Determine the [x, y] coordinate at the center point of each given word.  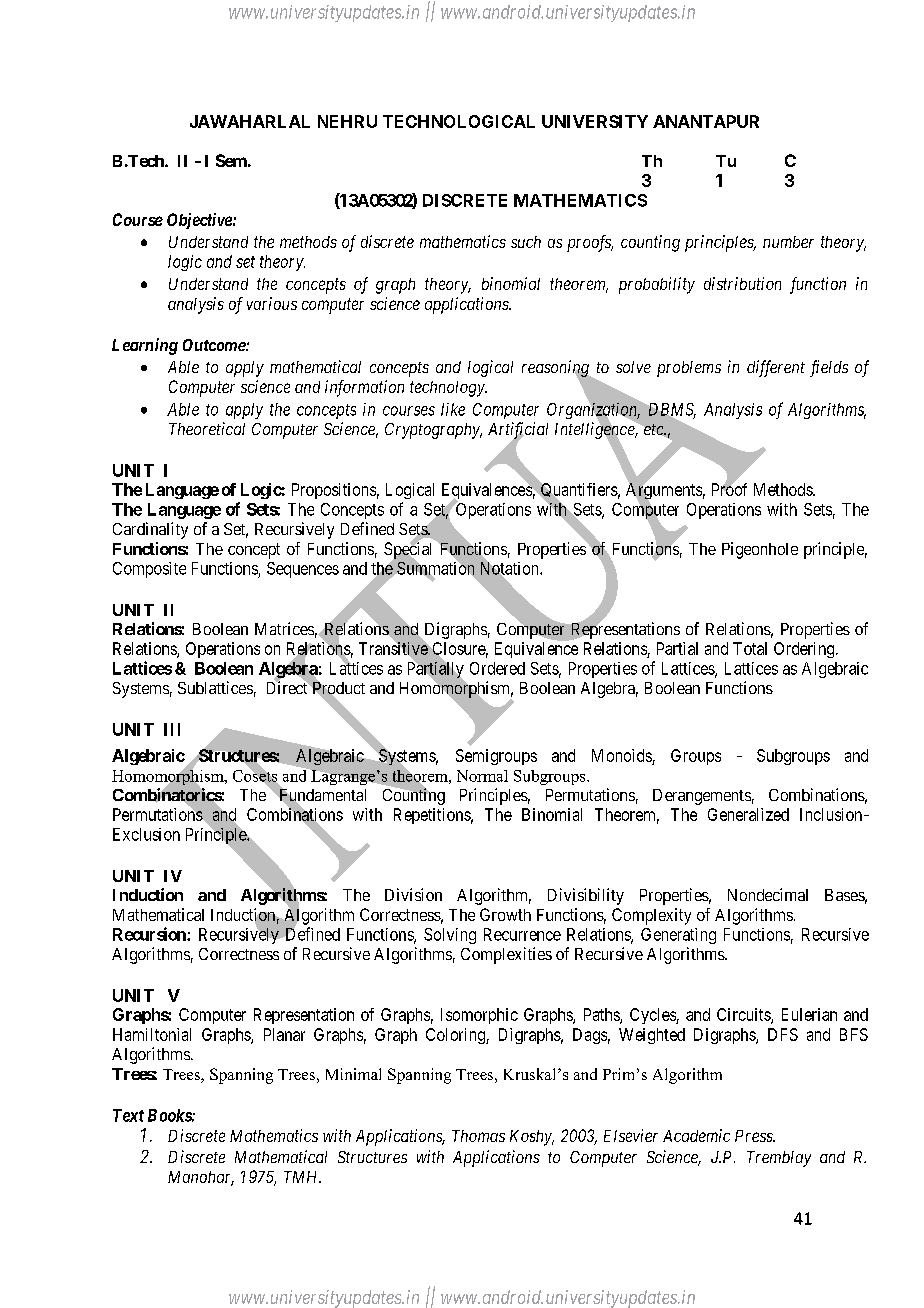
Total [750, 648]
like [453, 409]
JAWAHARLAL [250, 121]
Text [128, 1115]
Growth [505, 914]
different [776, 368]
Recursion [150, 934]
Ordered [497, 668]
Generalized [748, 814]
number [788, 242]
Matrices [284, 628]
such [526, 242]
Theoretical [207, 428]
